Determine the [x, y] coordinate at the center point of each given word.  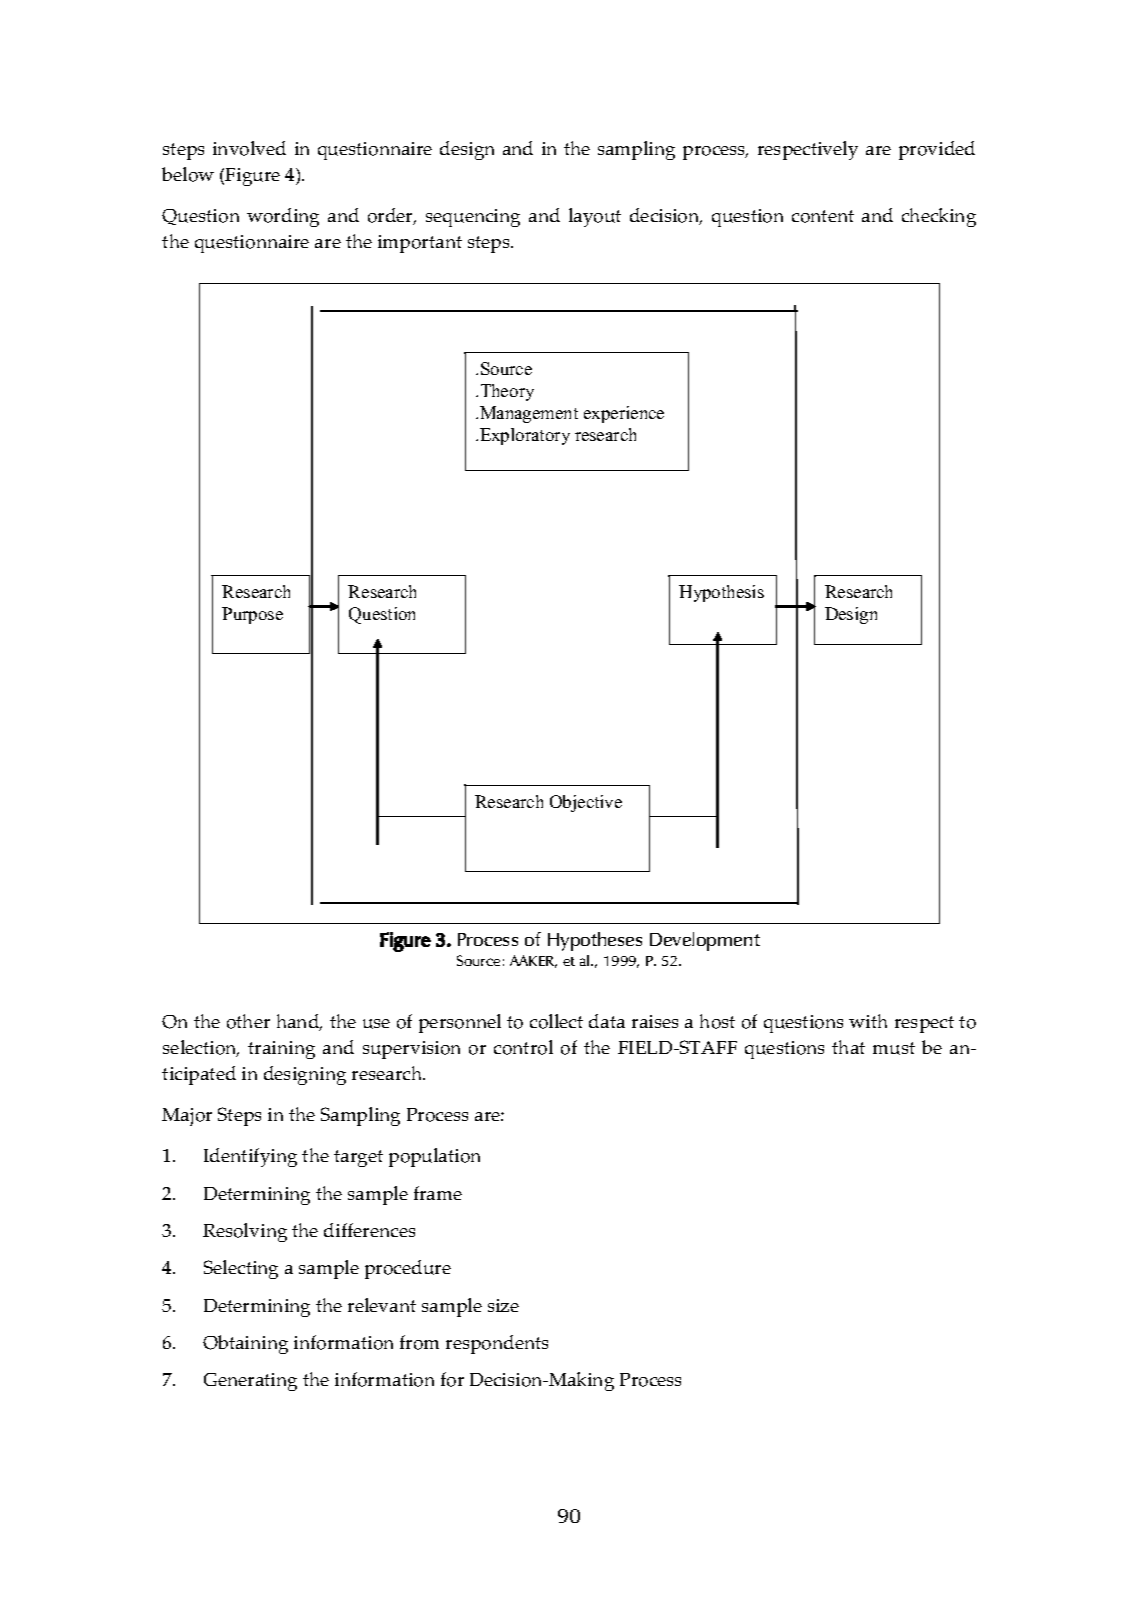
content [823, 216]
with [868, 1021]
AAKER [533, 961]
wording [283, 217]
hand [299, 1022]
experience [624, 414]
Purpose [252, 615]
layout [595, 217]
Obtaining [245, 1344]
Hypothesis [721, 593]
